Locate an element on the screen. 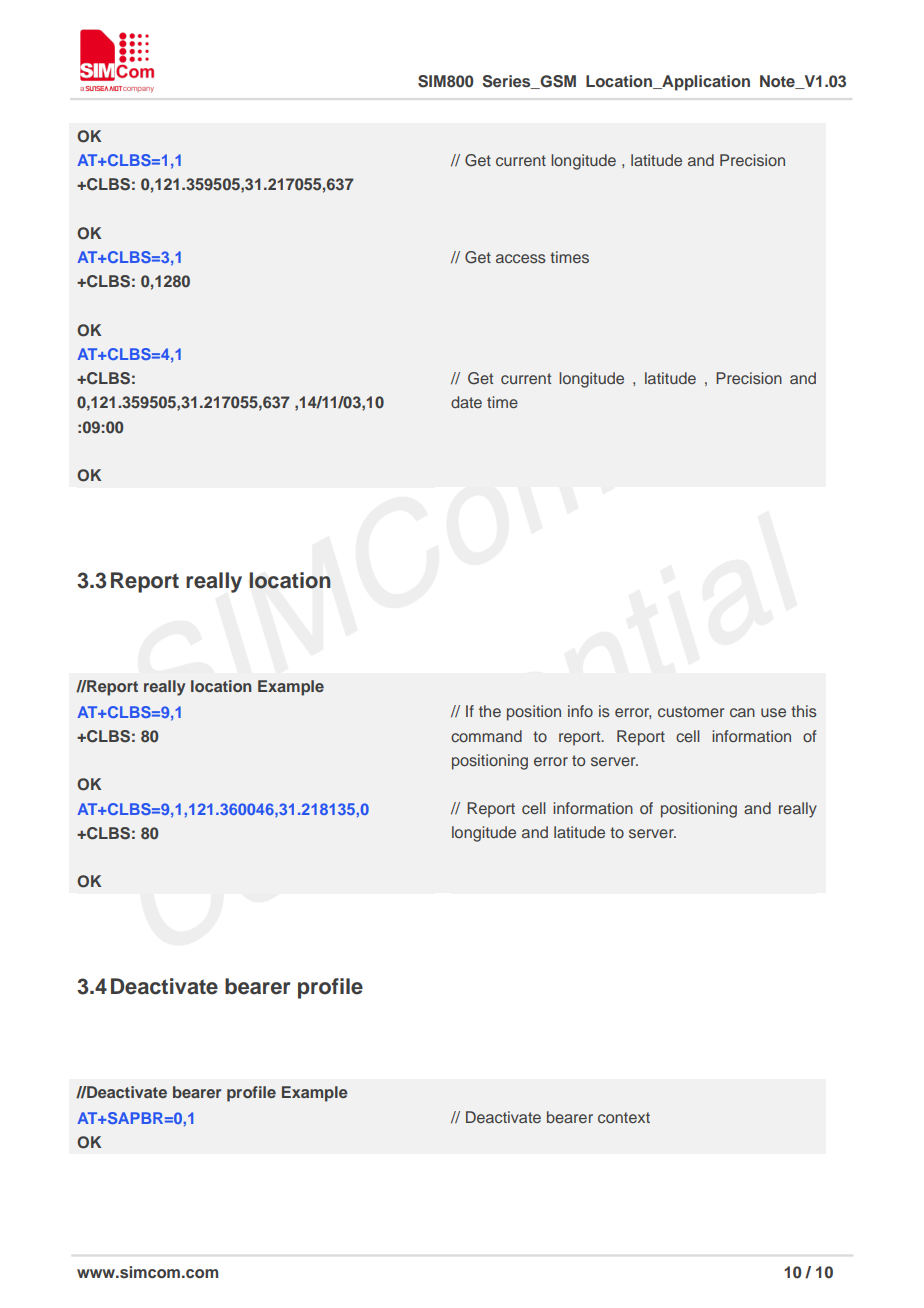  date is located at coordinates (466, 402).
